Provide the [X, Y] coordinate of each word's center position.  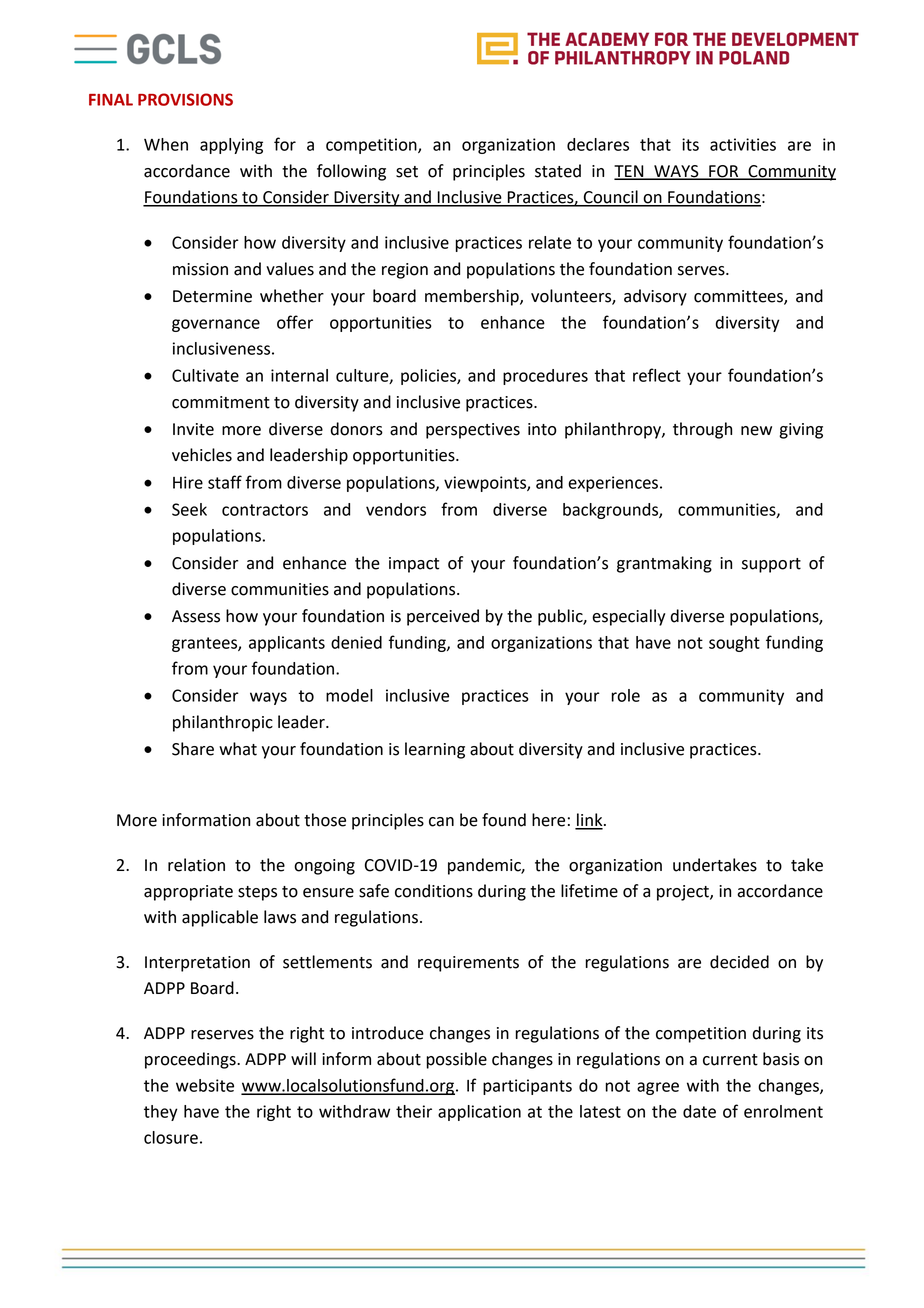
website [205, 1085]
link [590, 821]
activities [743, 144]
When [166, 144]
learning [435, 750]
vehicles [202, 455]
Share [193, 749]
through [702, 430]
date [699, 1111]
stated [558, 171]
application [479, 1113]
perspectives [473, 431]
